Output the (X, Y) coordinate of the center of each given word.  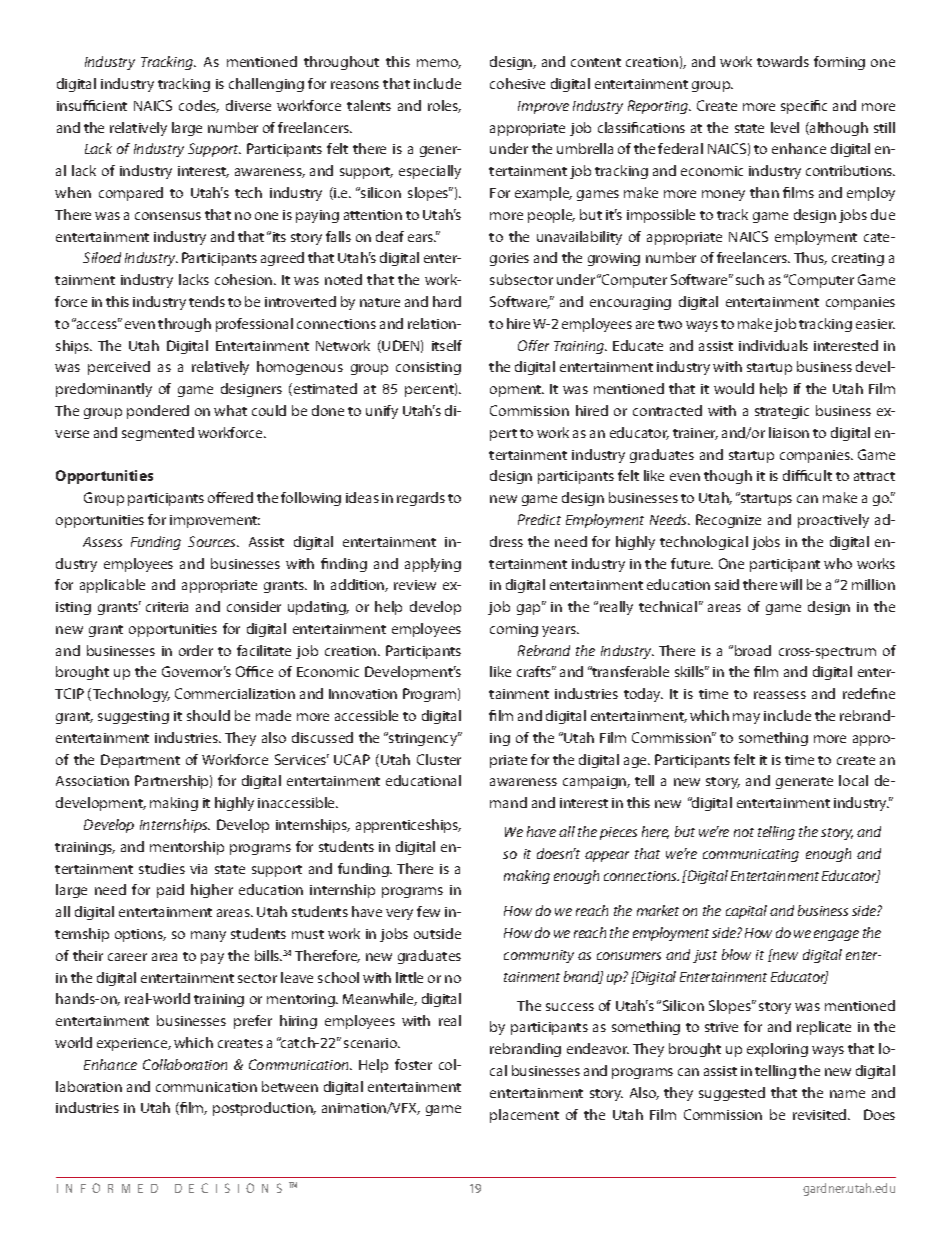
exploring (777, 1050)
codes (199, 106)
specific (804, 107)
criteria (167, 607)
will (791, 584)
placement (524, 1116)
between (290, 1086)
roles (444, 106)
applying (433, 565)
